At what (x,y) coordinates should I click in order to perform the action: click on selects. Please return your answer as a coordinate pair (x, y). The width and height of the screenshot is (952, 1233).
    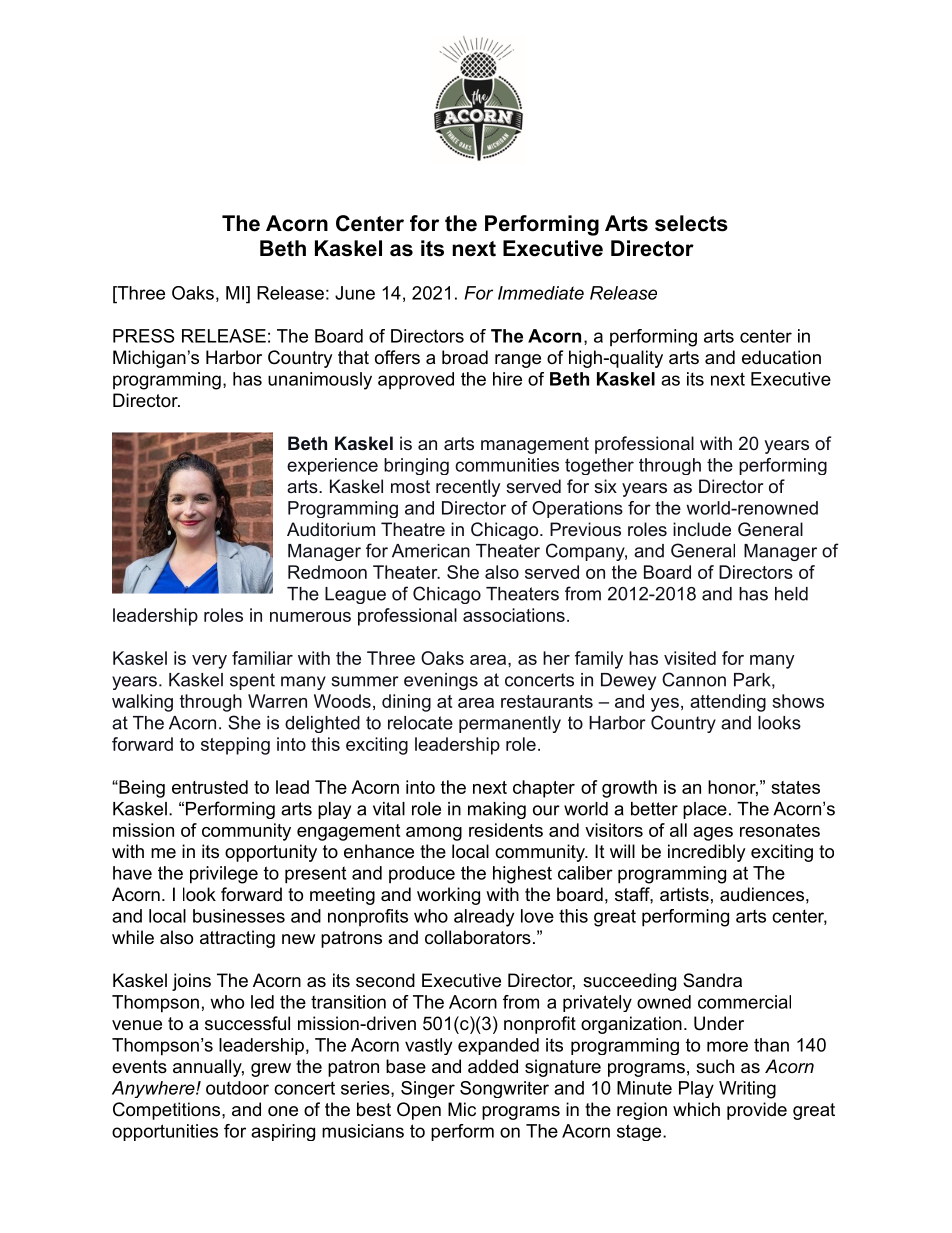
    Looking at the image, I should click on (691, 223).
